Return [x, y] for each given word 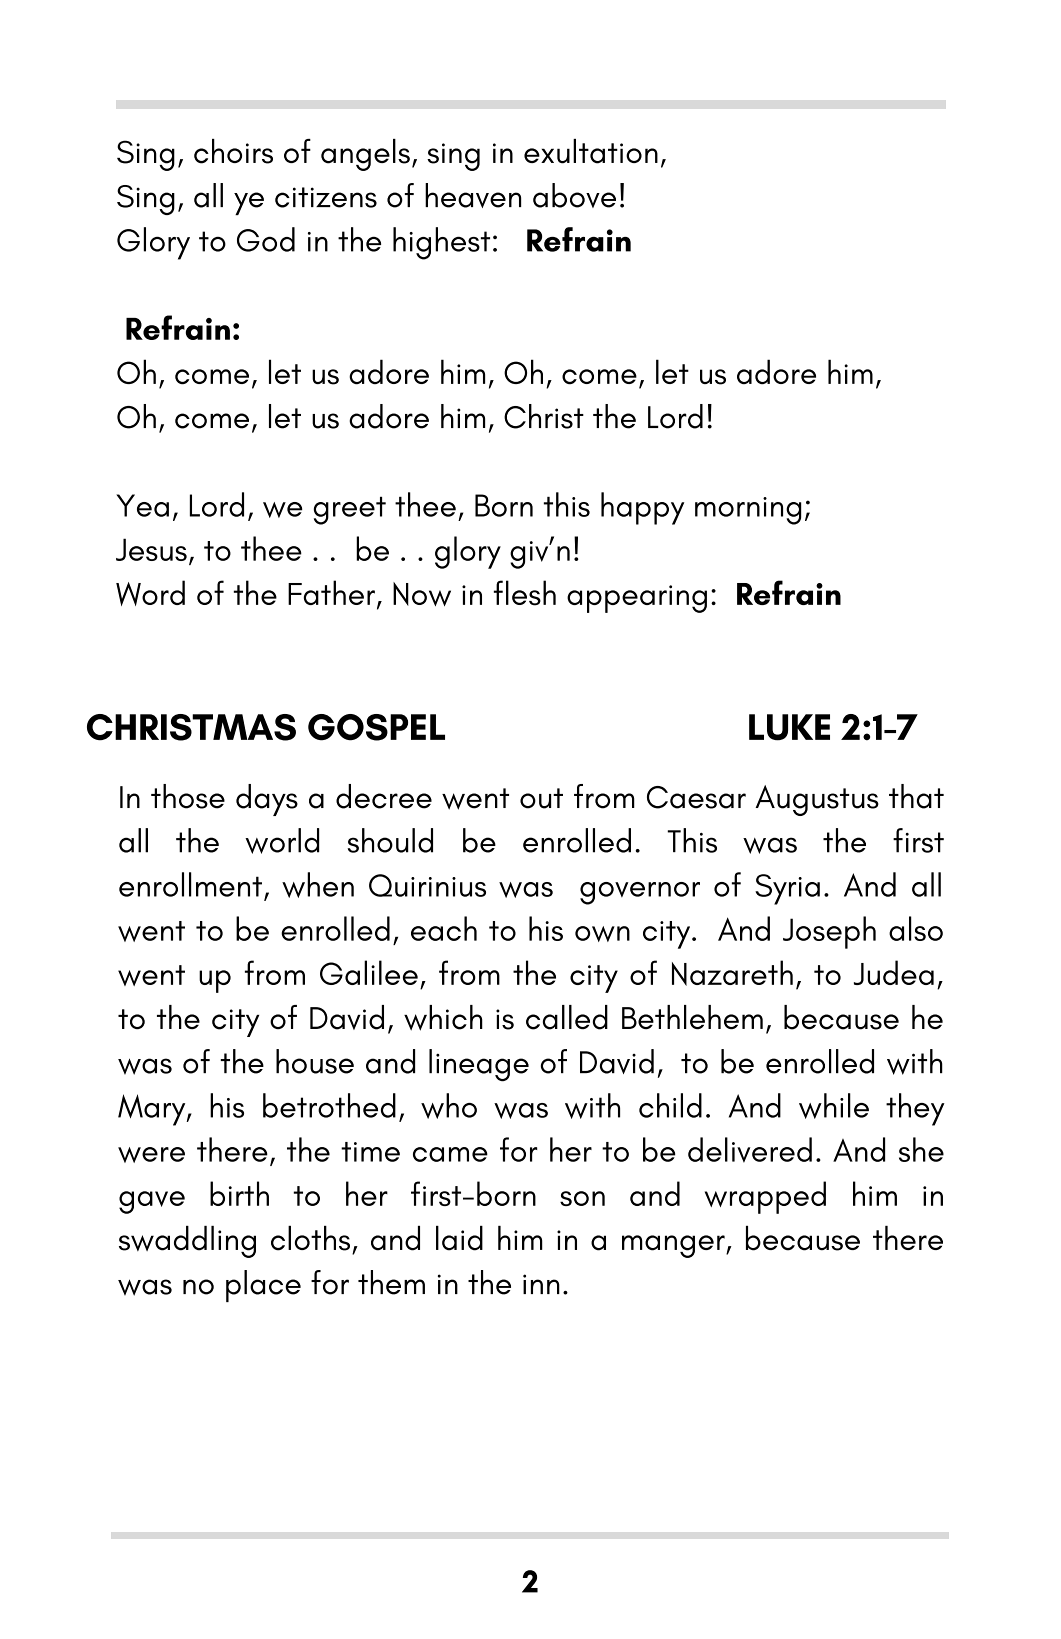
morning [748, 511]
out [541, 798]
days [267, 800]
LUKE [789, 727]
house [315, 1061]
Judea [894, 972]
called [567, 1017]
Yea [142, 505]
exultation [591, 151]
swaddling [187, 1242]
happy [642, 508]
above [574, 195]
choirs [233, 151]
